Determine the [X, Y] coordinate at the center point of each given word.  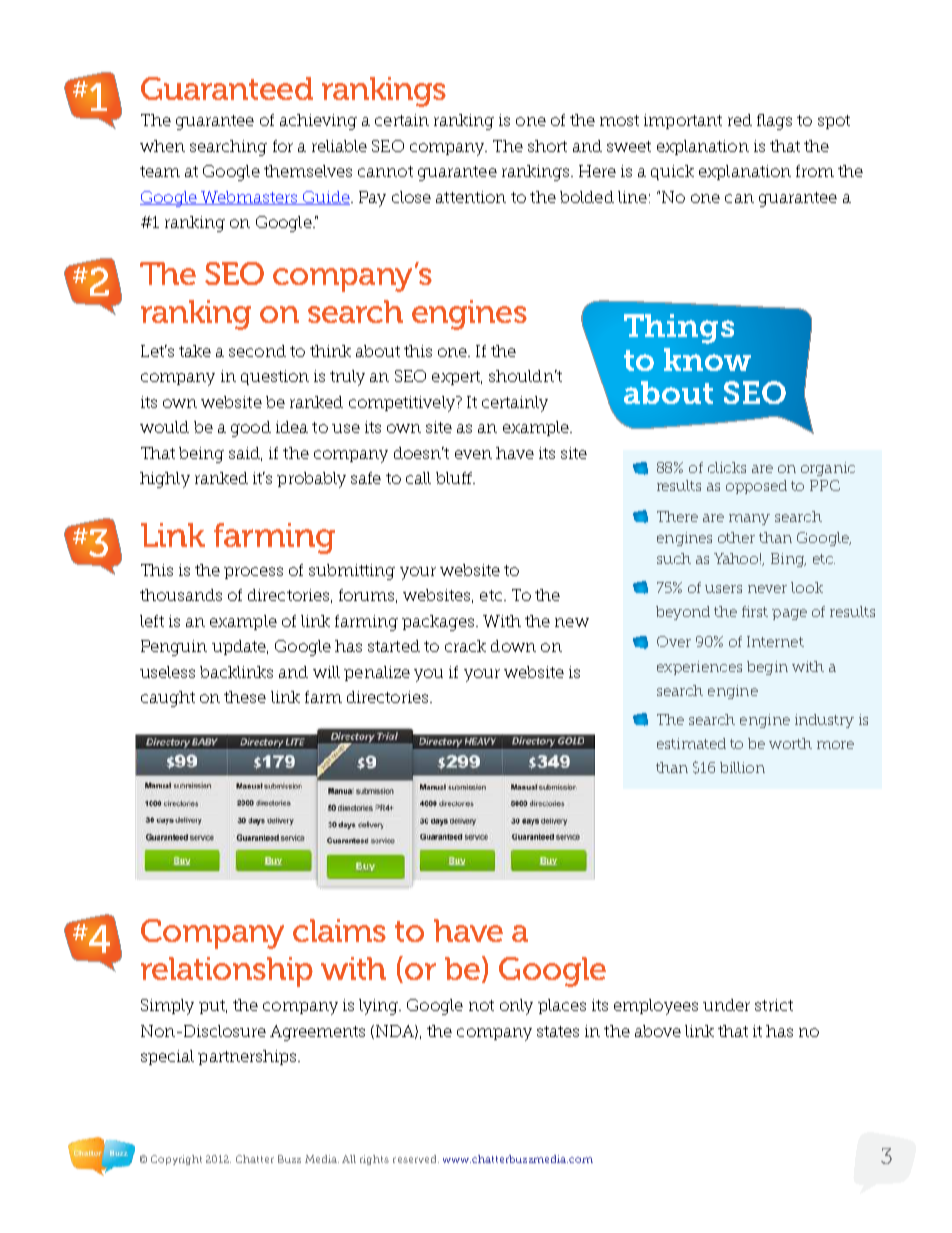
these [245, 697]
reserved [416, 1159]
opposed [756, 487]
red [740, 120]
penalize [377, 673]
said [245, 454]
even [473, 454]
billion [742, 767]
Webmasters [249, 198]
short [547, 146]
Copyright [176, 1160]
